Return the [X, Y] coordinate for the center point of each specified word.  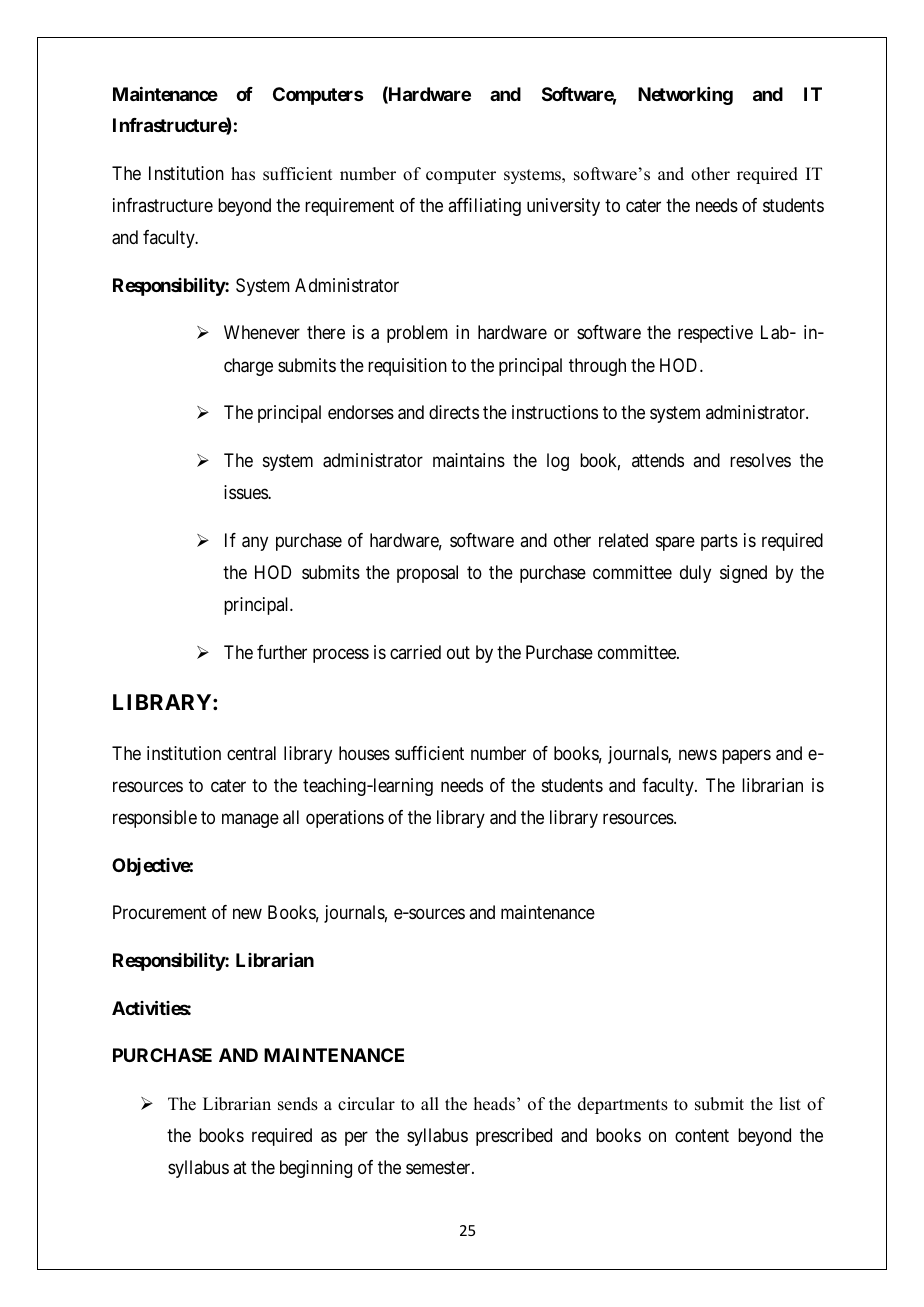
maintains [469, 460]
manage [250, 820]
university [563, 207]
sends [298, 1104]
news [698, 754]
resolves [760, 460]
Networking [685, 96]
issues [246, 492]
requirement [349, 207]
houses [364, 753]
